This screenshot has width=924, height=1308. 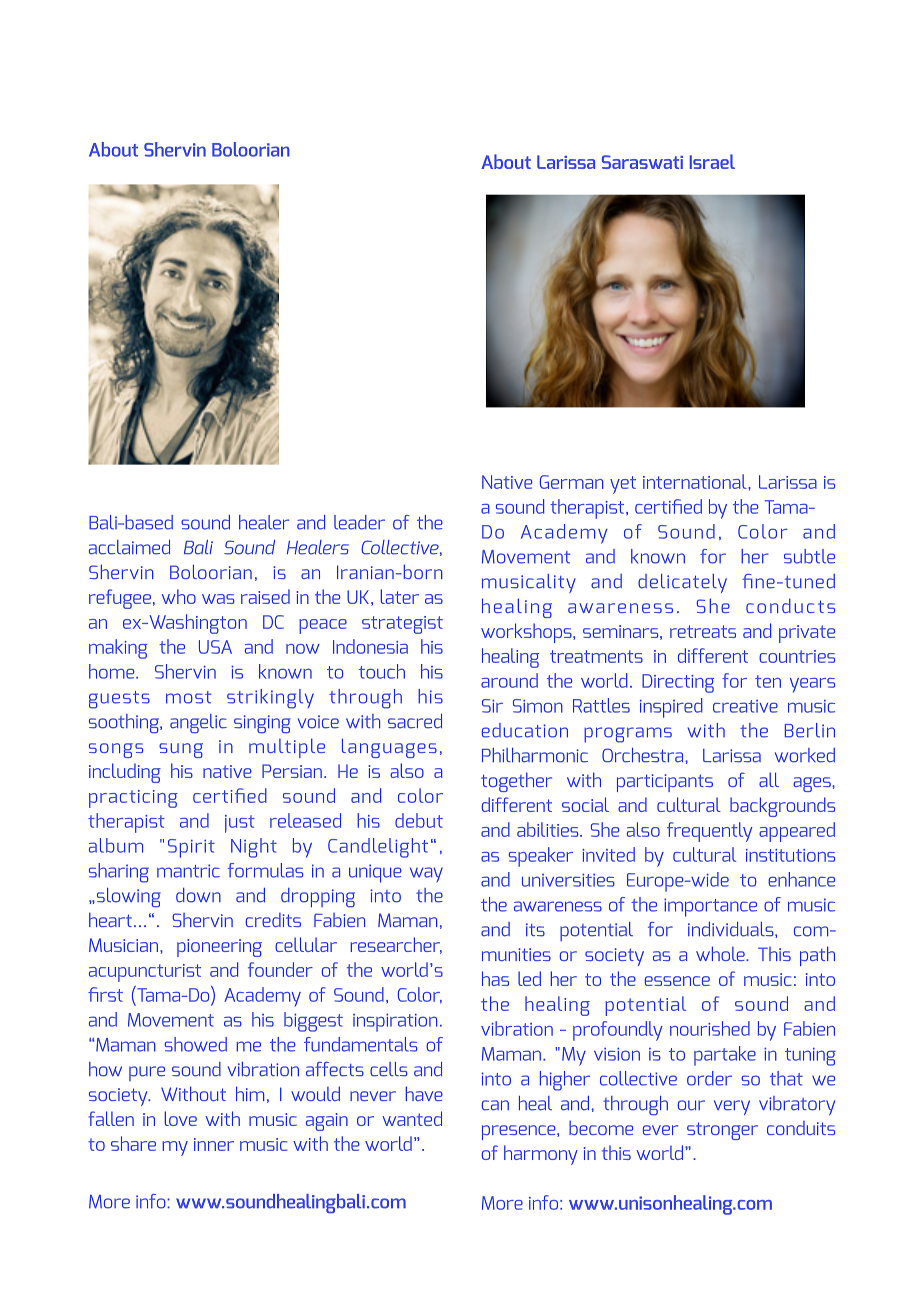 I want to click on USA, so click(x=215, y=647).
